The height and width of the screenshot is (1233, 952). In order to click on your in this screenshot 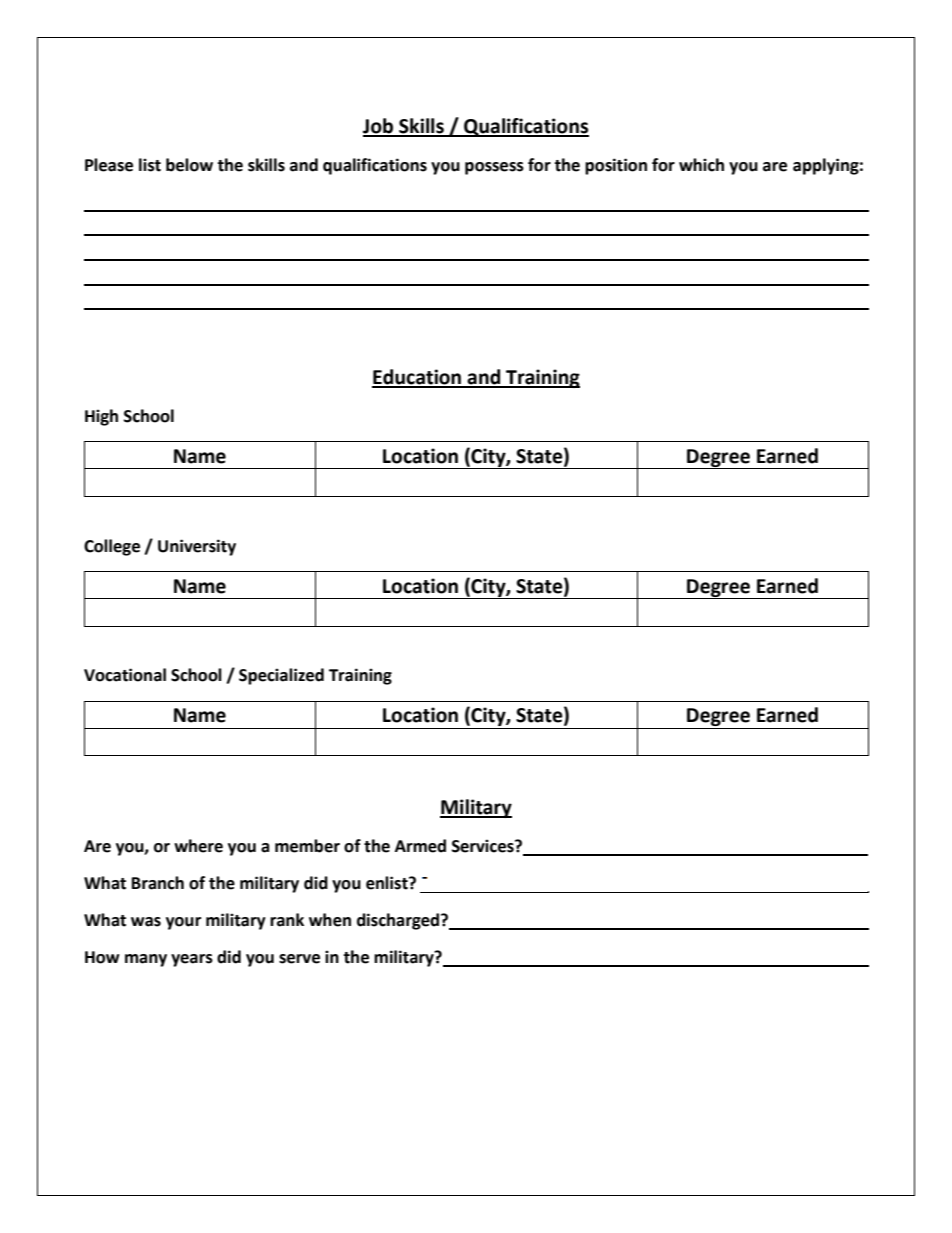, I will do `click(183, 923)`.
